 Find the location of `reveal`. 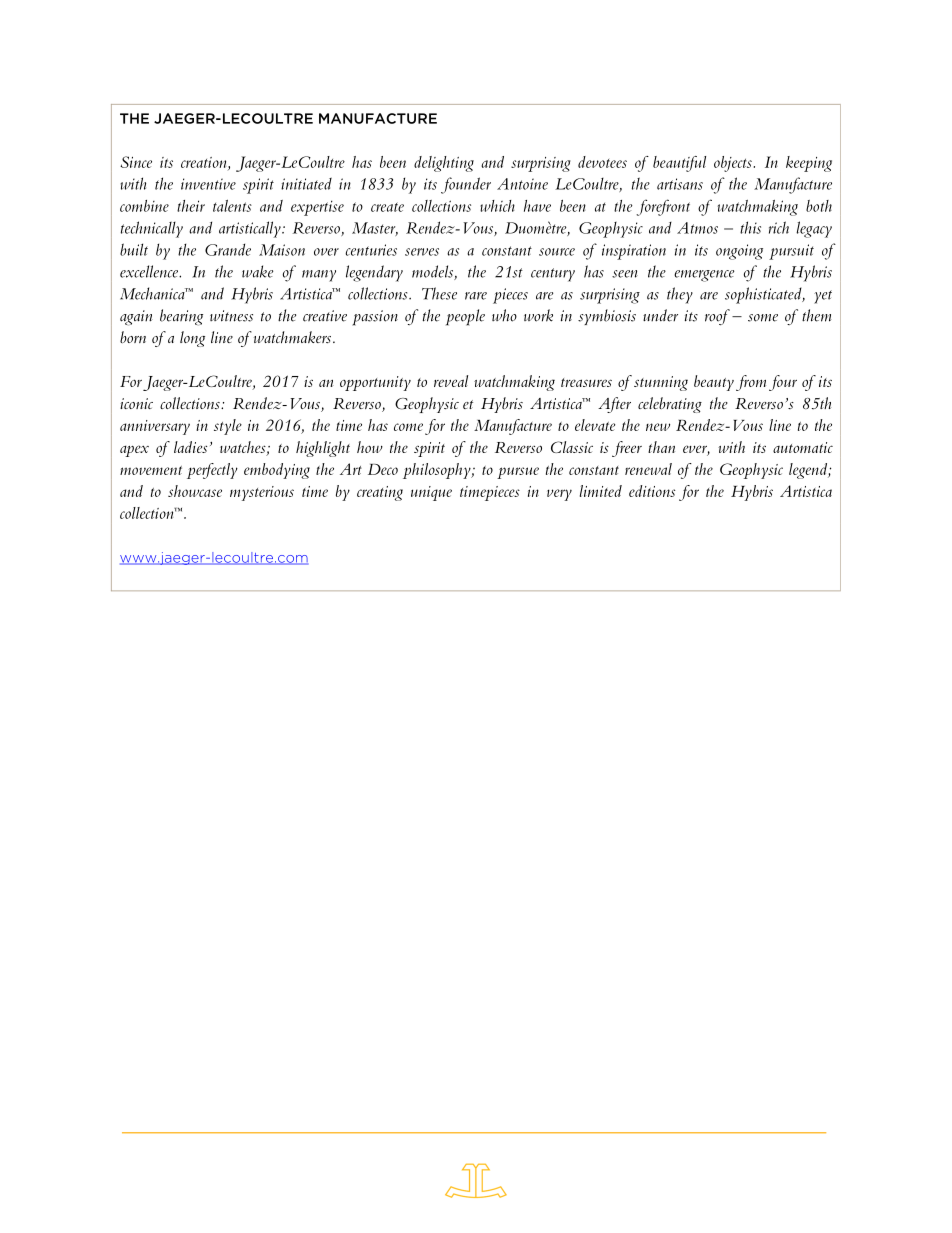

reveal is located at coordinates (451, 381).
